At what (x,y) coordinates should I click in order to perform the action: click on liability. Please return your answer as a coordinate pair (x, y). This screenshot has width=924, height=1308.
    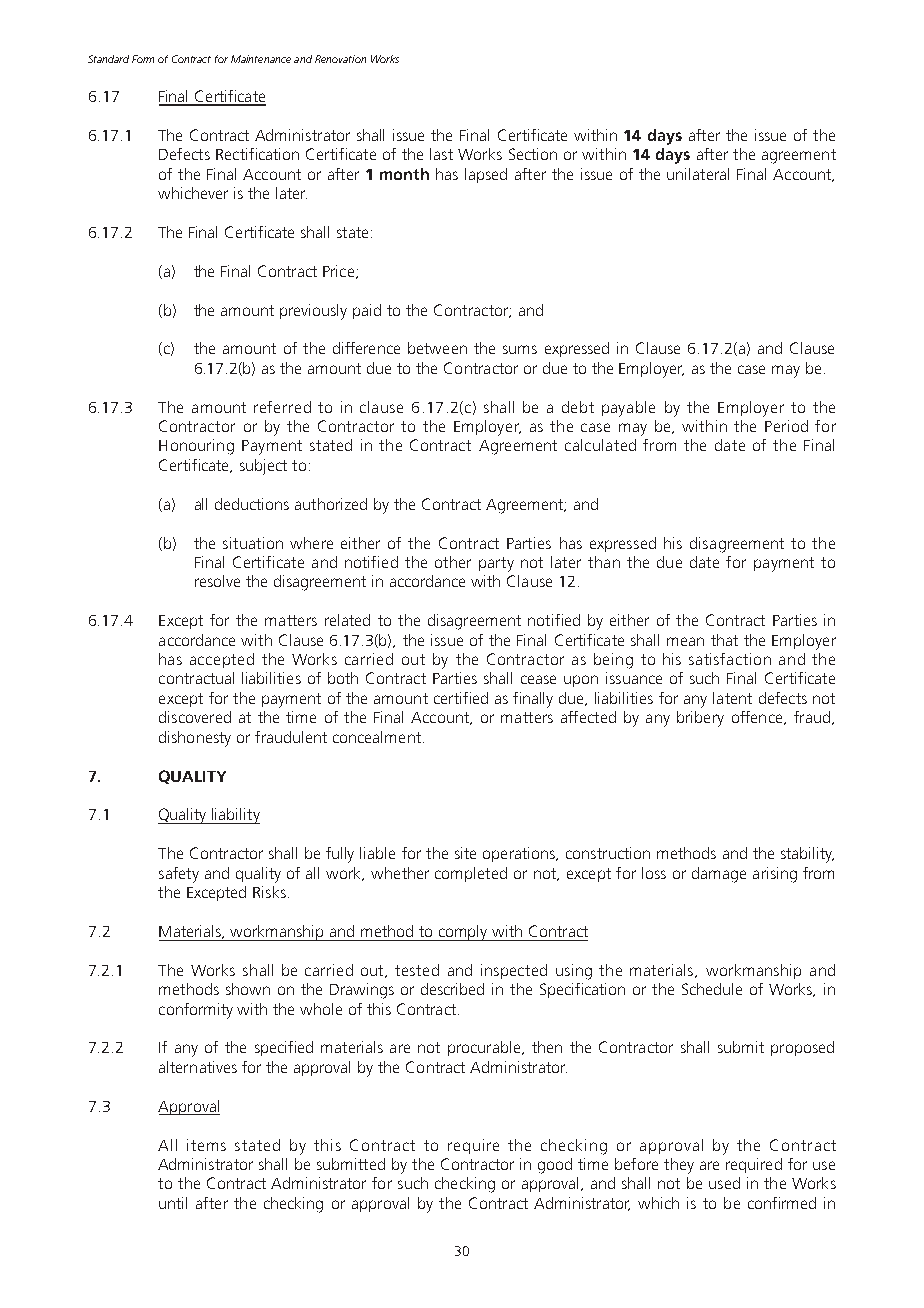
    Looking at the image, I should click on (235, 816).
